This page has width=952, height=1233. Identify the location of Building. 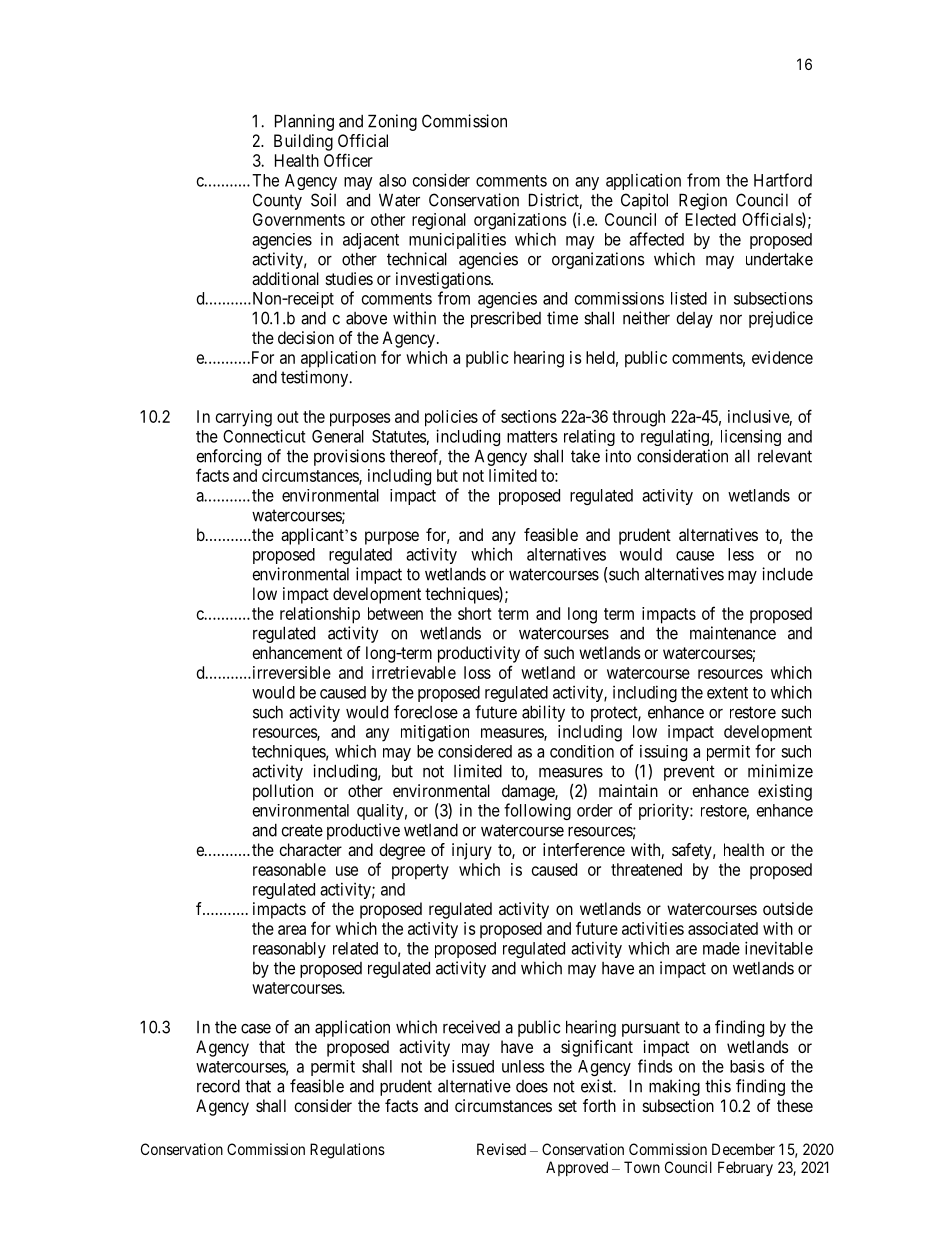
(303, 142).
